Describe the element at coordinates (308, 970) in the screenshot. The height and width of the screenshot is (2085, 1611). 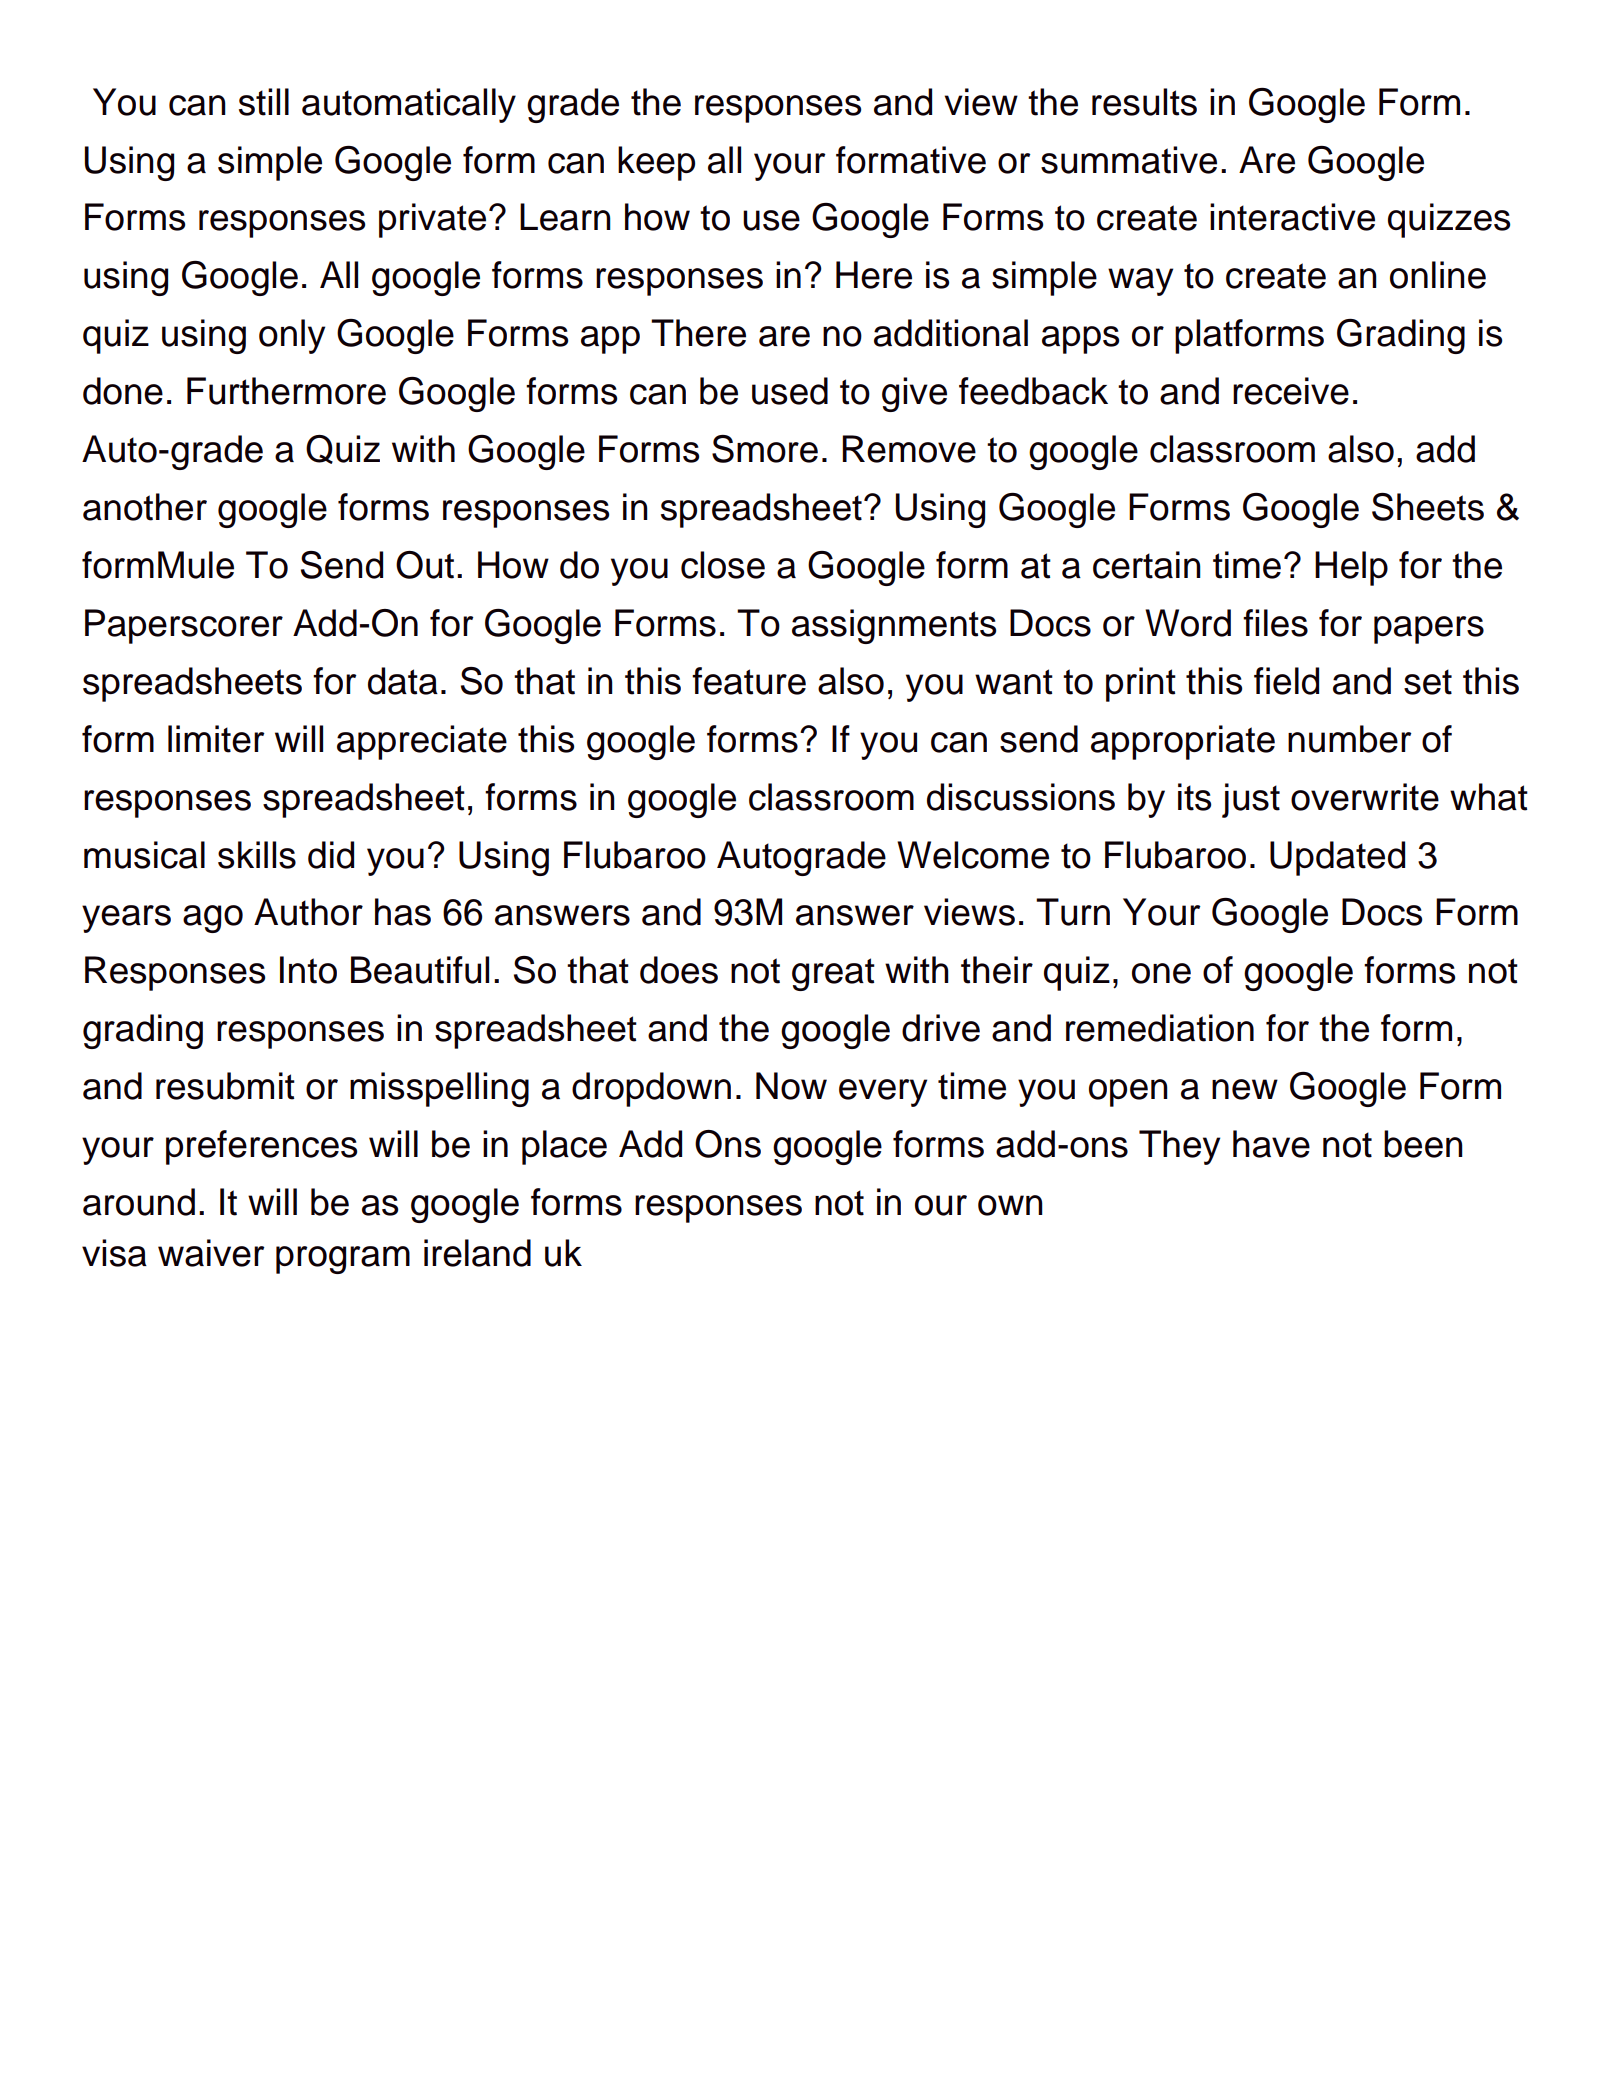
I see `Into` at that location.
